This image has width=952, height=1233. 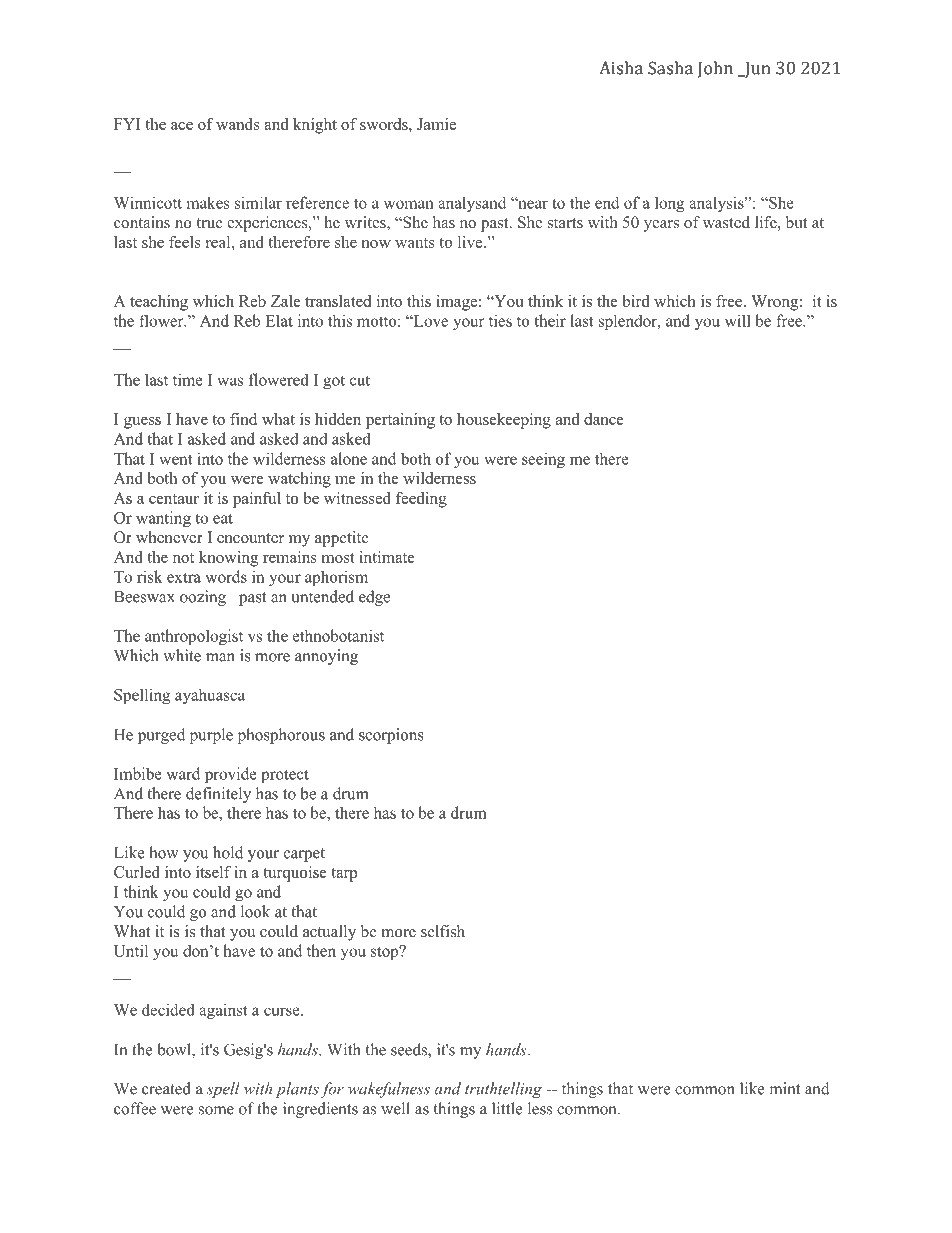 What do you see at coordinates (216, 1110) in the image?
I see `some` at bounding box center [216, 1110].
